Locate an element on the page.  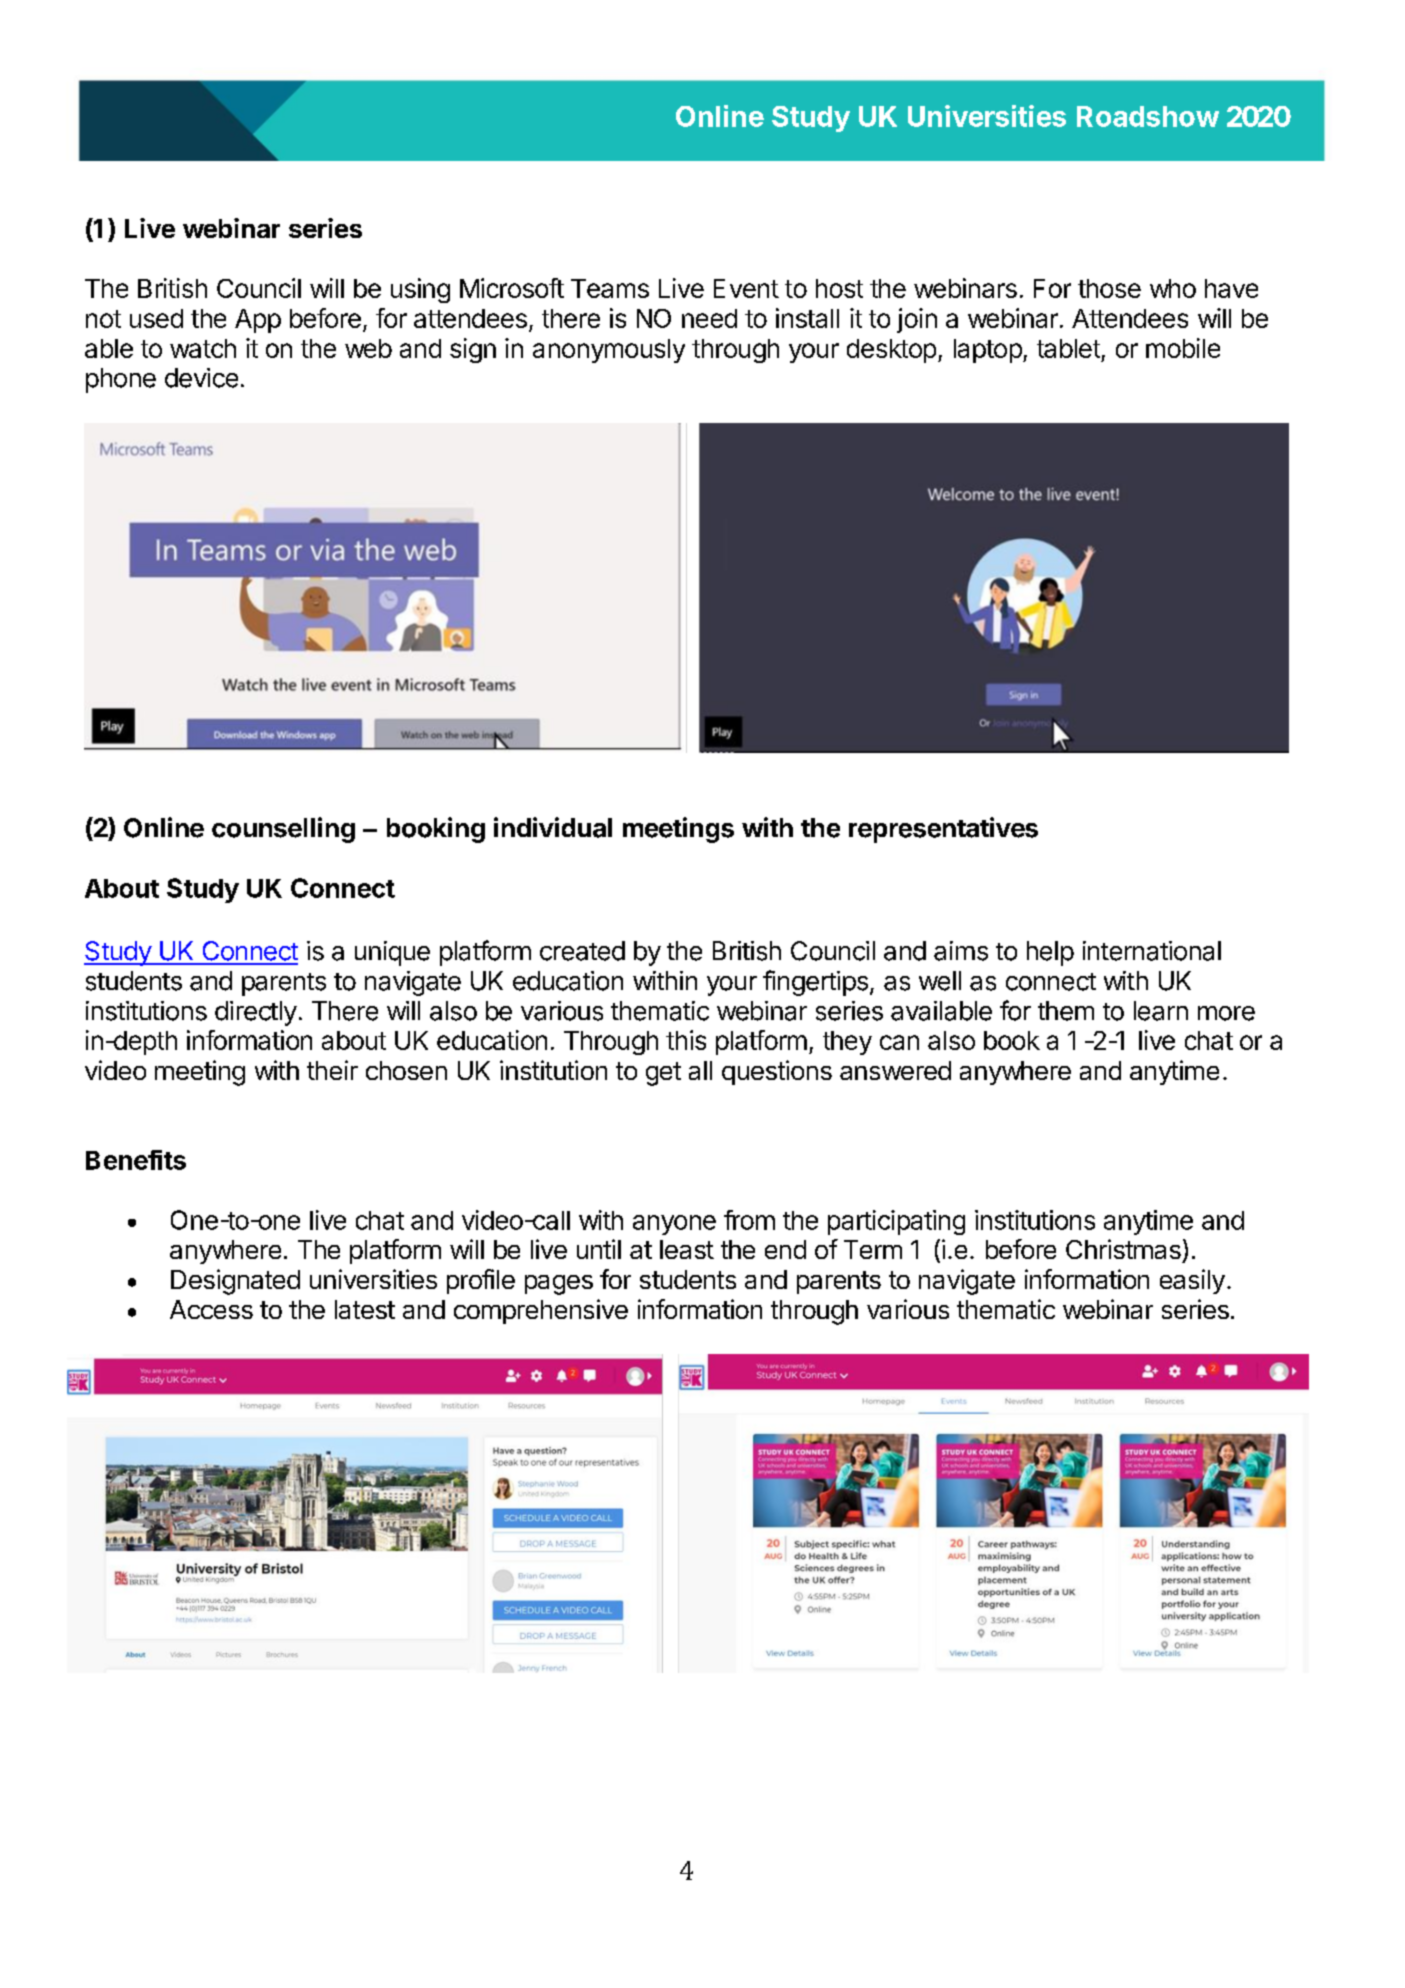
least is located at coordinates (687, 1249).
